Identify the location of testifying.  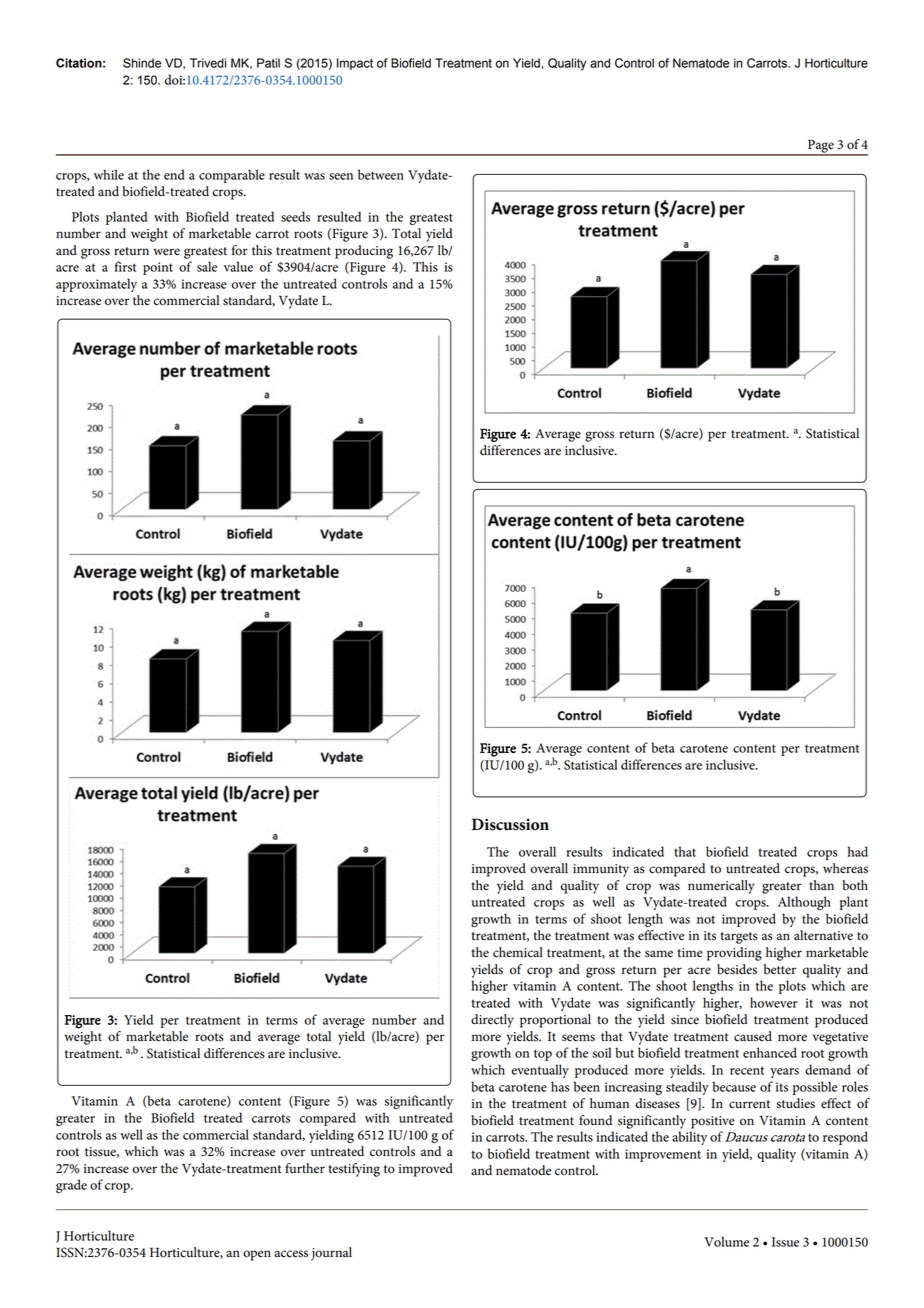
(354, 1170).
